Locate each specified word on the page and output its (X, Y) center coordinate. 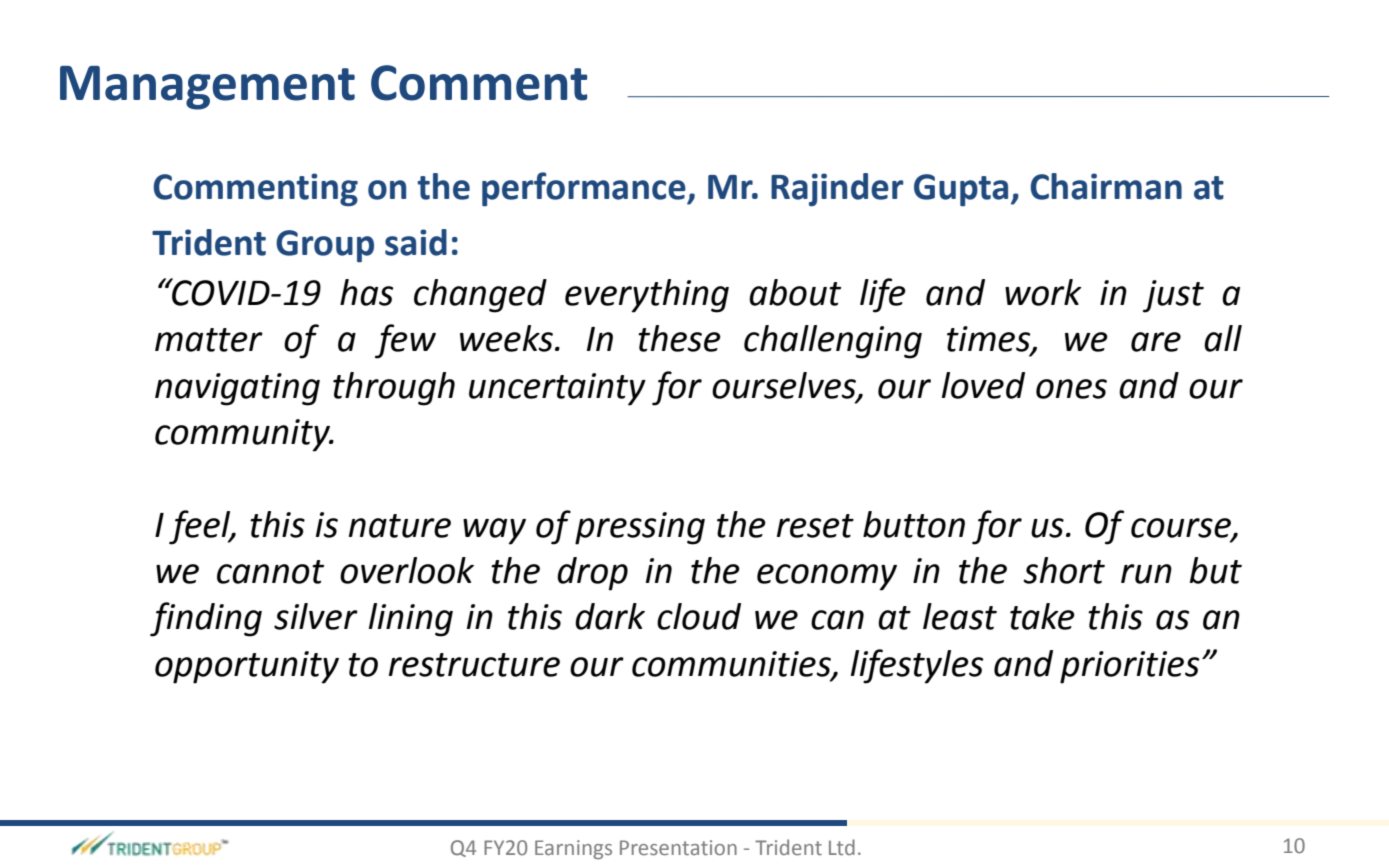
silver (316, 616)
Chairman (1106, 186)
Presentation (678, 847)
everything (647, 296)
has (366, 292)
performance (585, 189)
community (243, 435)
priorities (1129, 667)
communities (732, 664)
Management (207, 88)
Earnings (573, 849)
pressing (640, 528)
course (1182, 528)
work (1043, 292)
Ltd (842, 847)
